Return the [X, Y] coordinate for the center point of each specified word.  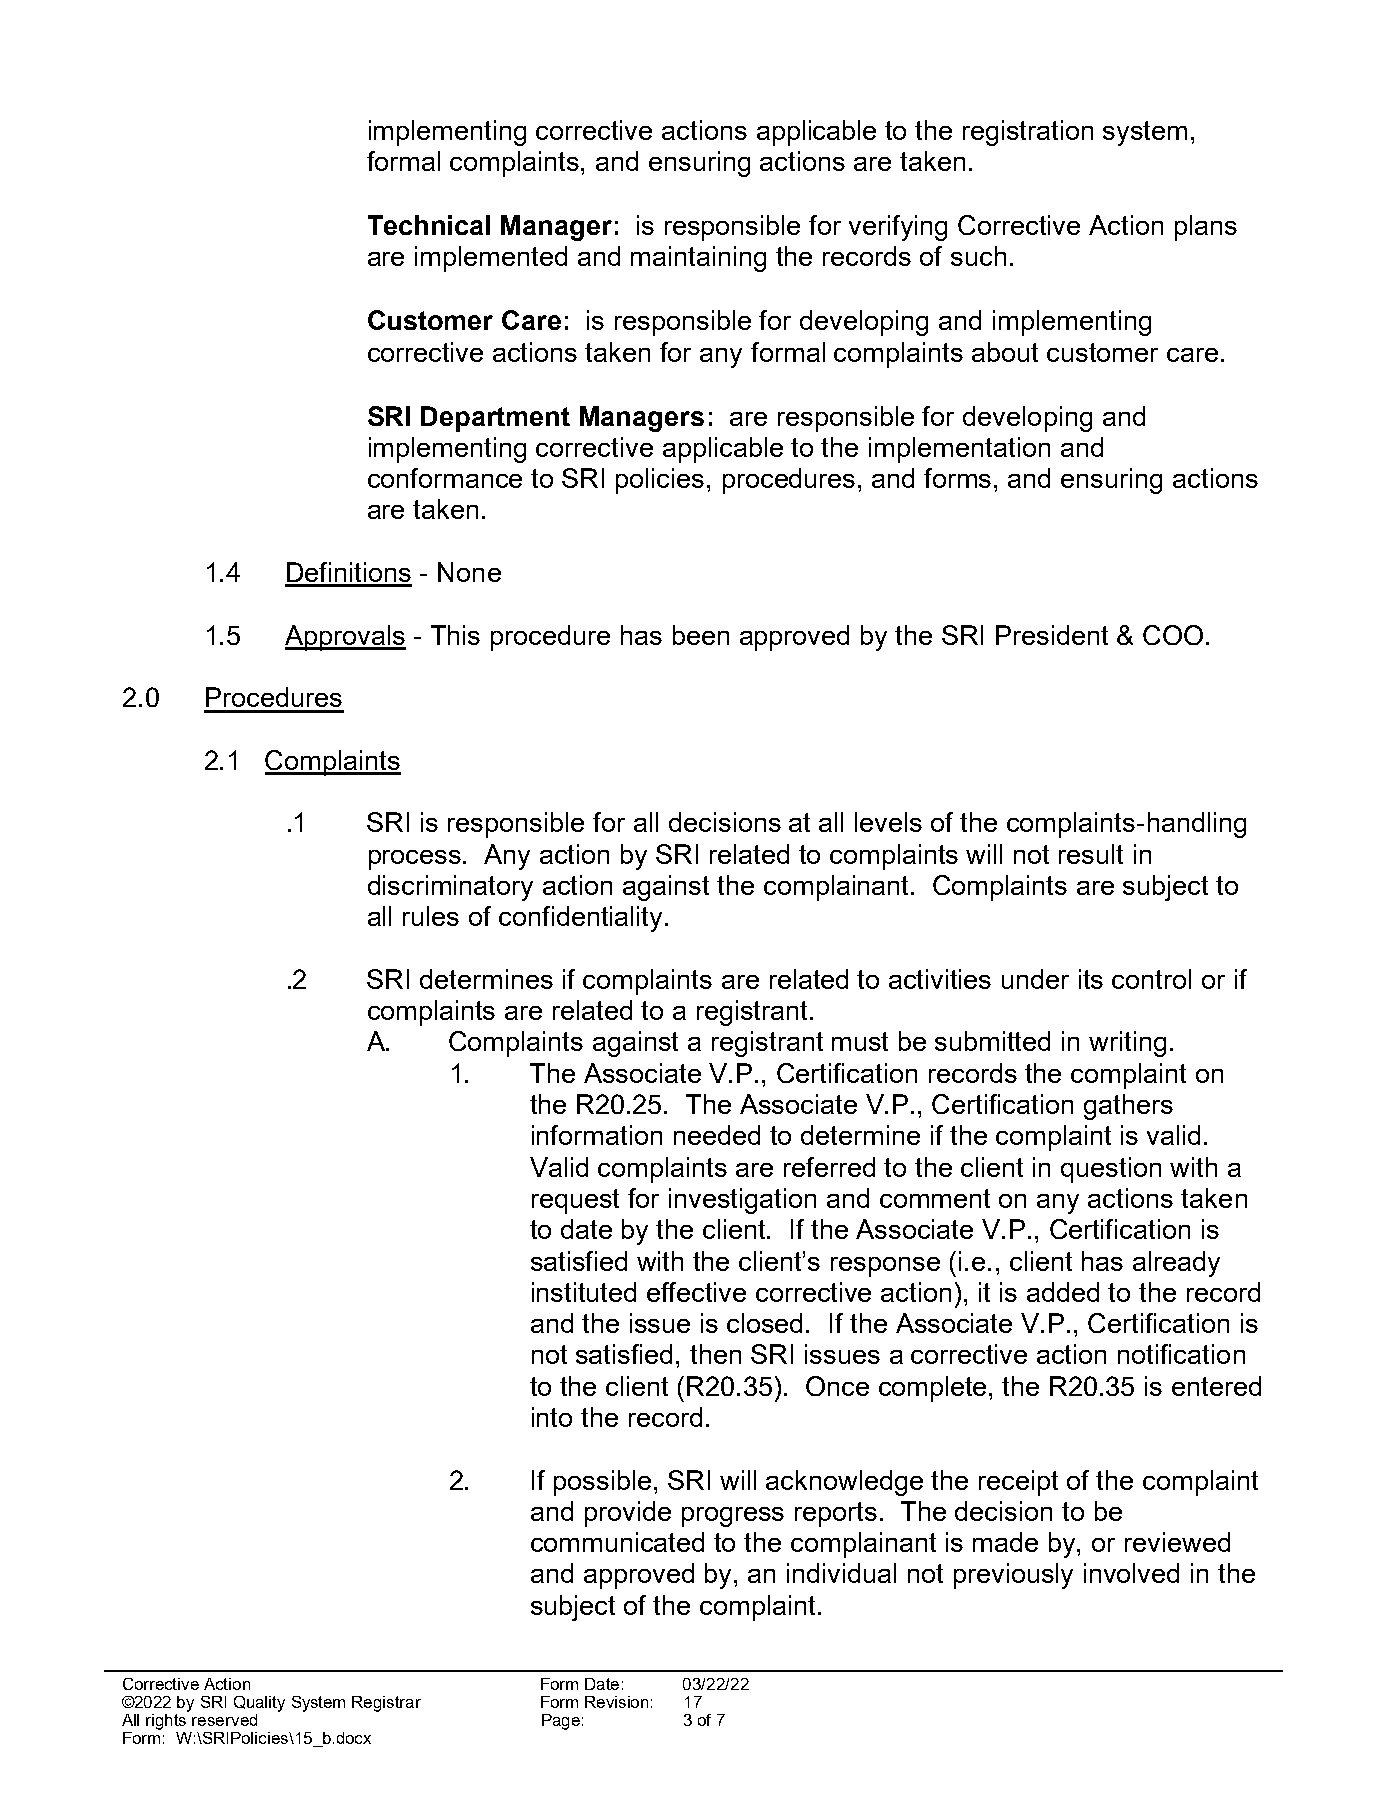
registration [1028, 133]
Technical [429, 225]
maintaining [698, 259]
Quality [259, 1704]
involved [1131, 1573]
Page [561, 1722]
